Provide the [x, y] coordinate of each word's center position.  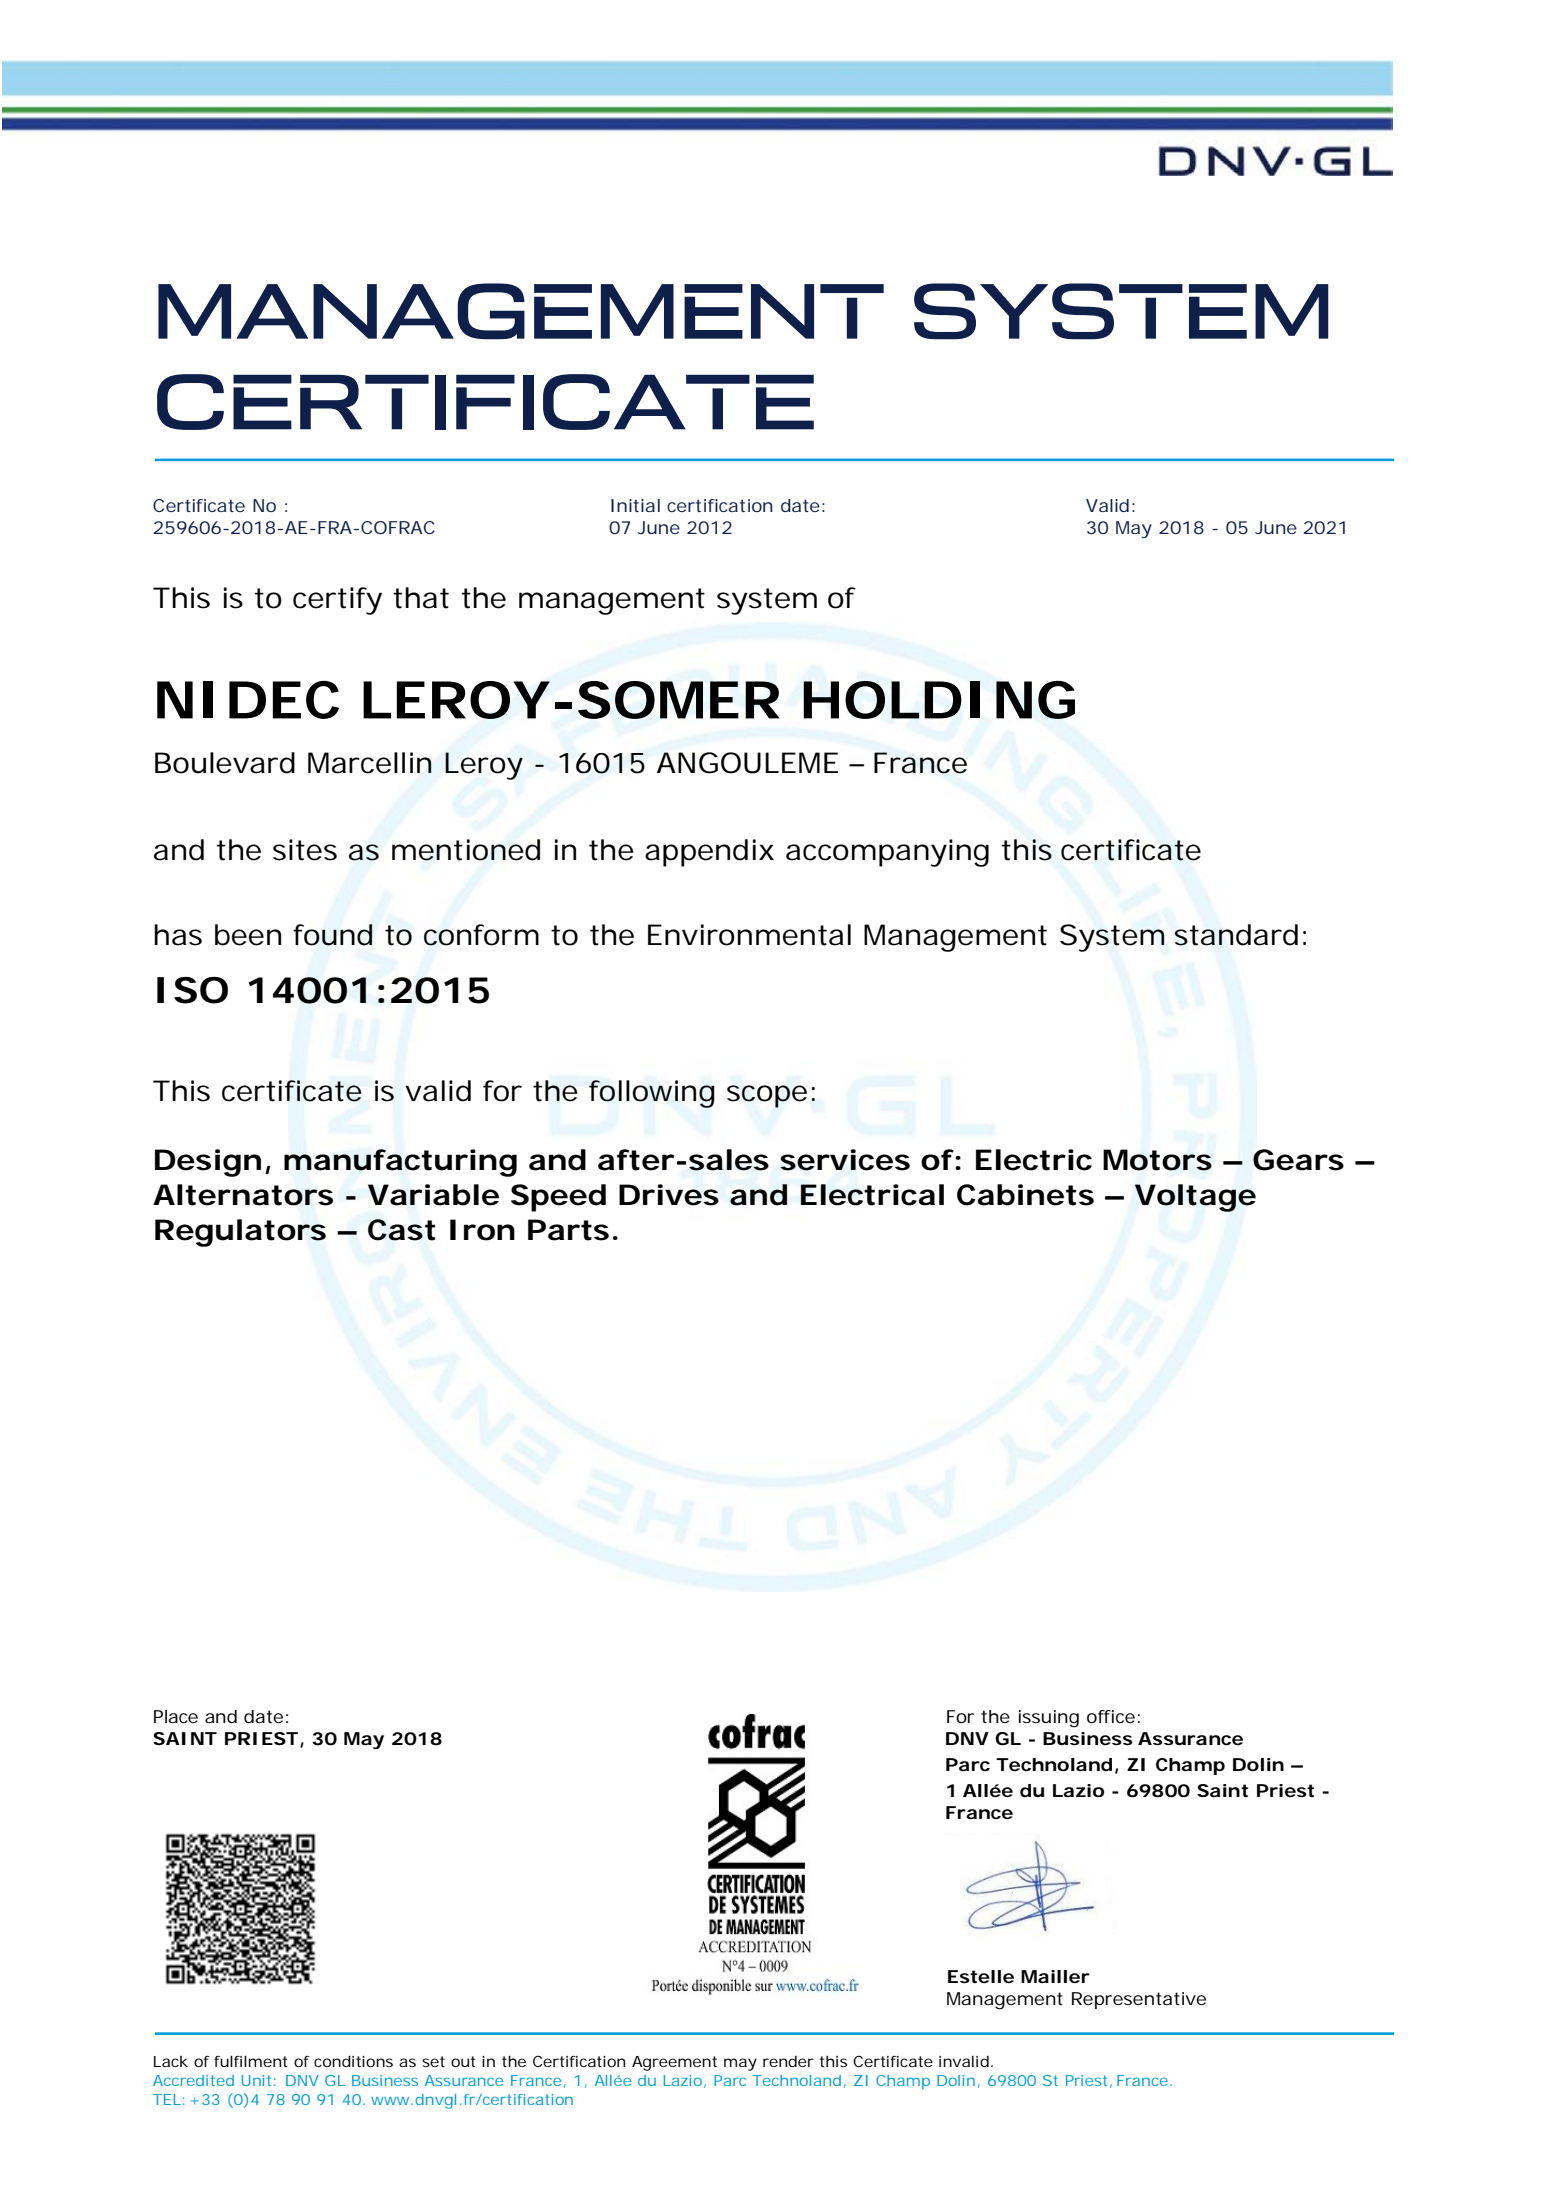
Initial [635, 505]
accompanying [887, 853]
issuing [1049, 1719]
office [1111, 1716]
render [788, 2061]
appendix [709, 853]
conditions [353, 2061]
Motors [1157, 1160]
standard [1236, 935]
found [332, 935]
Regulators [240, 1233]
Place [176, 1716]
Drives [669, 1195]
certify [337, 601]
